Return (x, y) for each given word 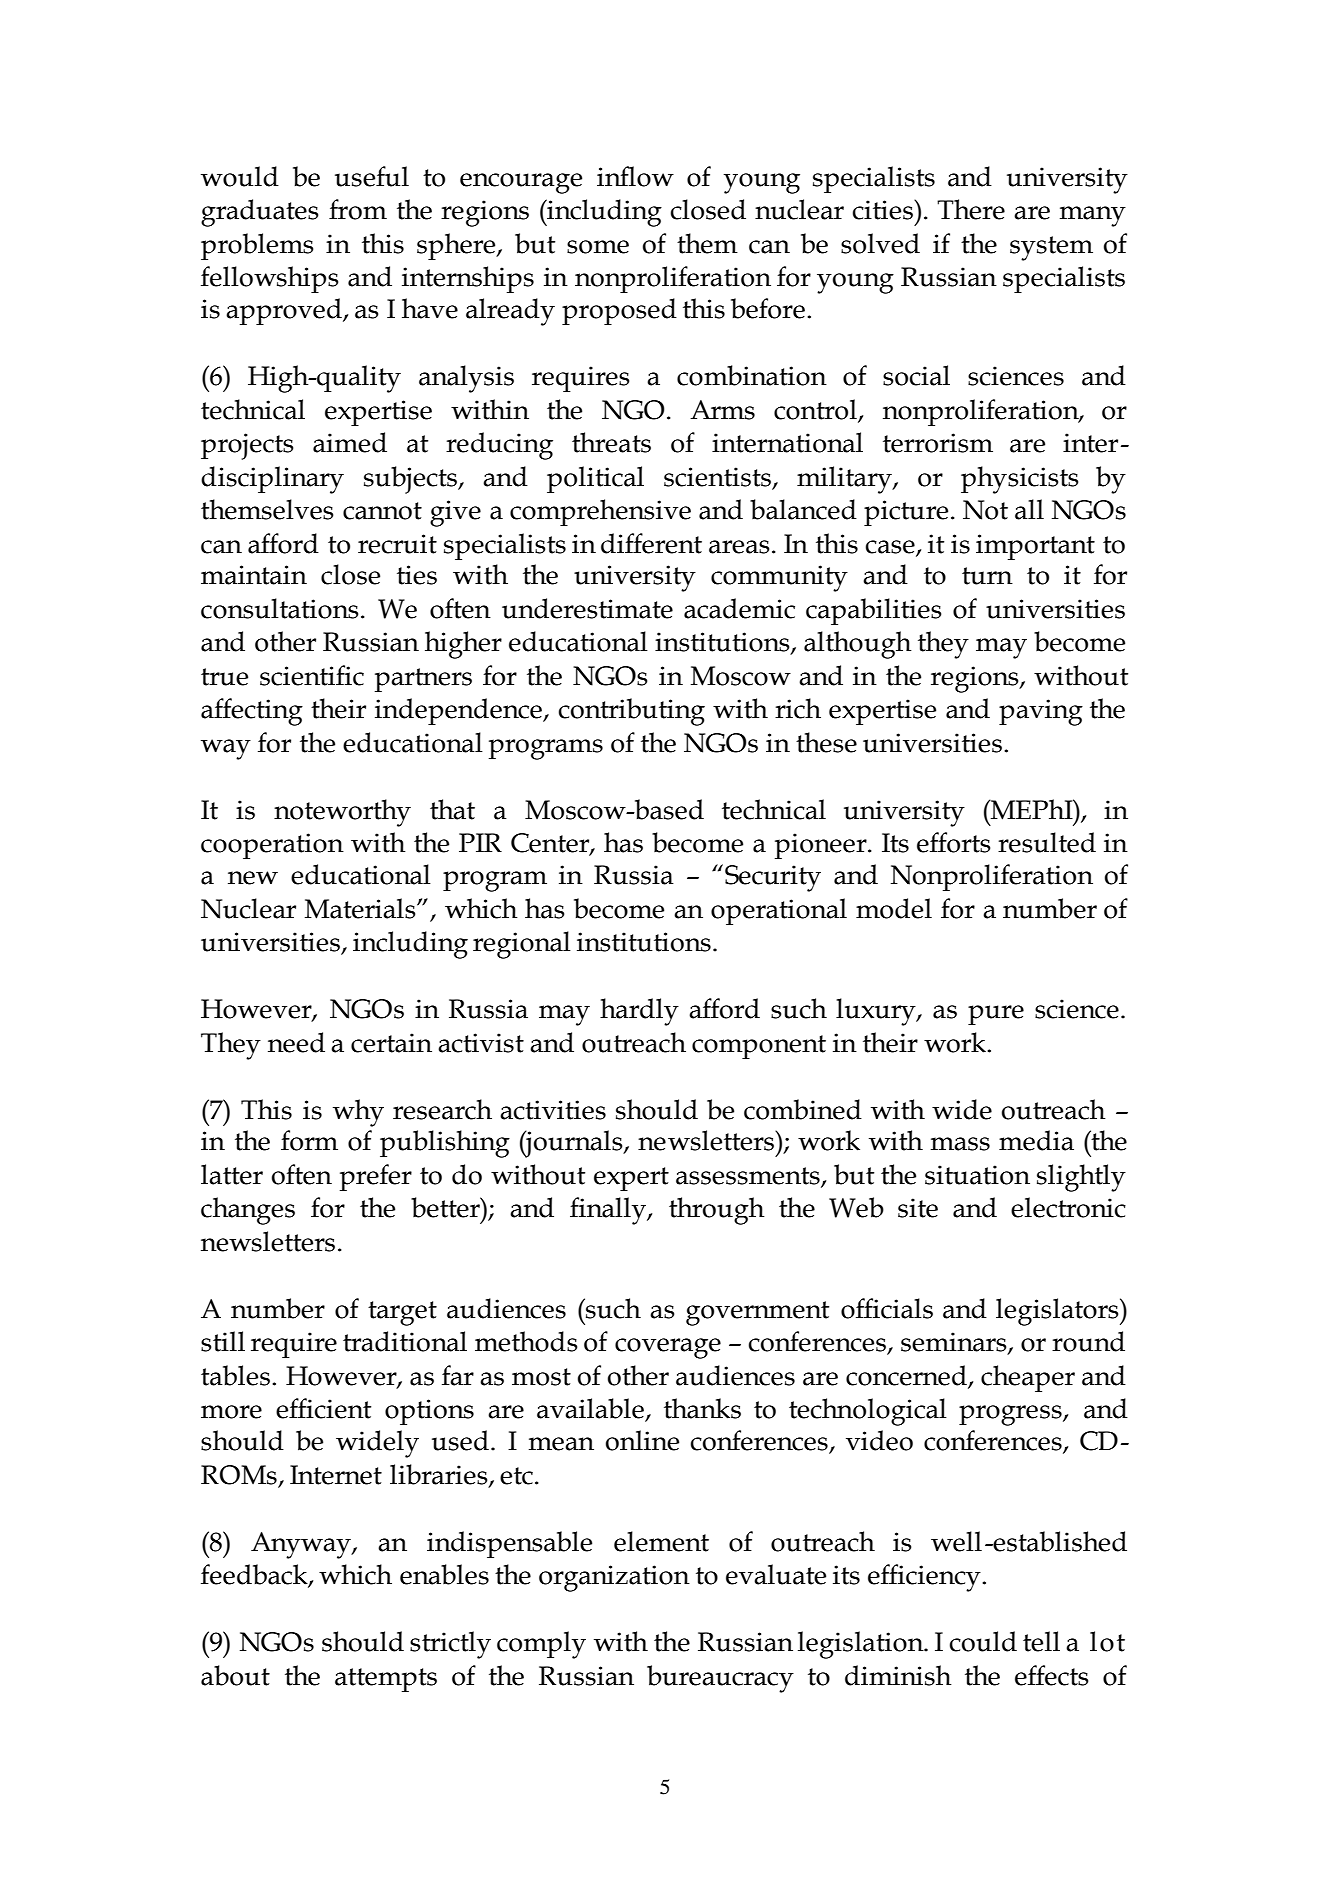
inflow (635, 176)
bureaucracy (720, 1679)
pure (996, 1015)
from (358, 209)
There (971, 209)
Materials (361, 908)
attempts (386, 1680)
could (983, 1641)
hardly (639, 1012)
